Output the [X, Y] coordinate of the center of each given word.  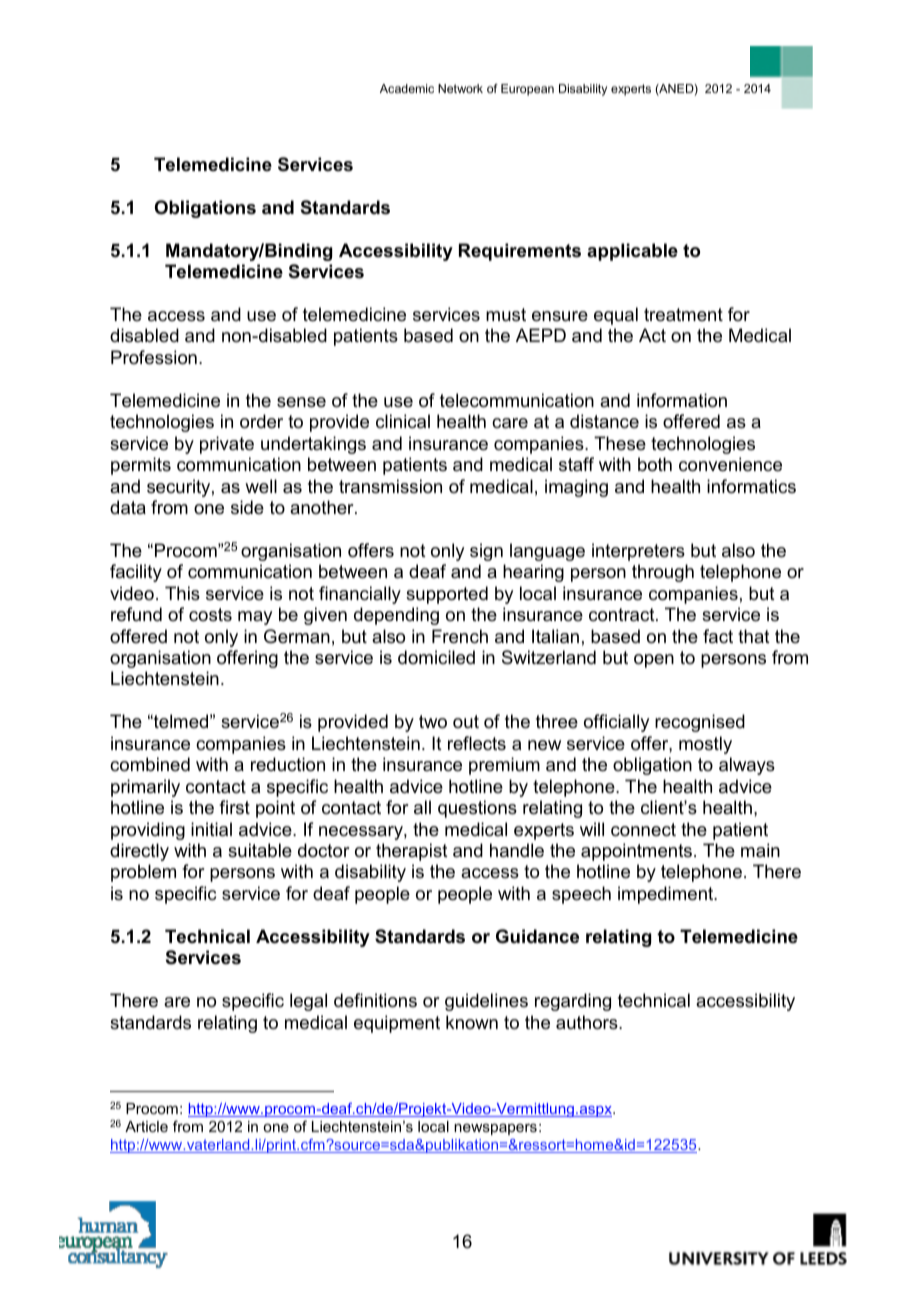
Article [146, 1126]
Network [460, 88]
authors [588, 1022]
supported [447, 595]
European [527, 90]
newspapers [495, 1129]
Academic [407, 88]
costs [210, 614]
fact [718, 636]
